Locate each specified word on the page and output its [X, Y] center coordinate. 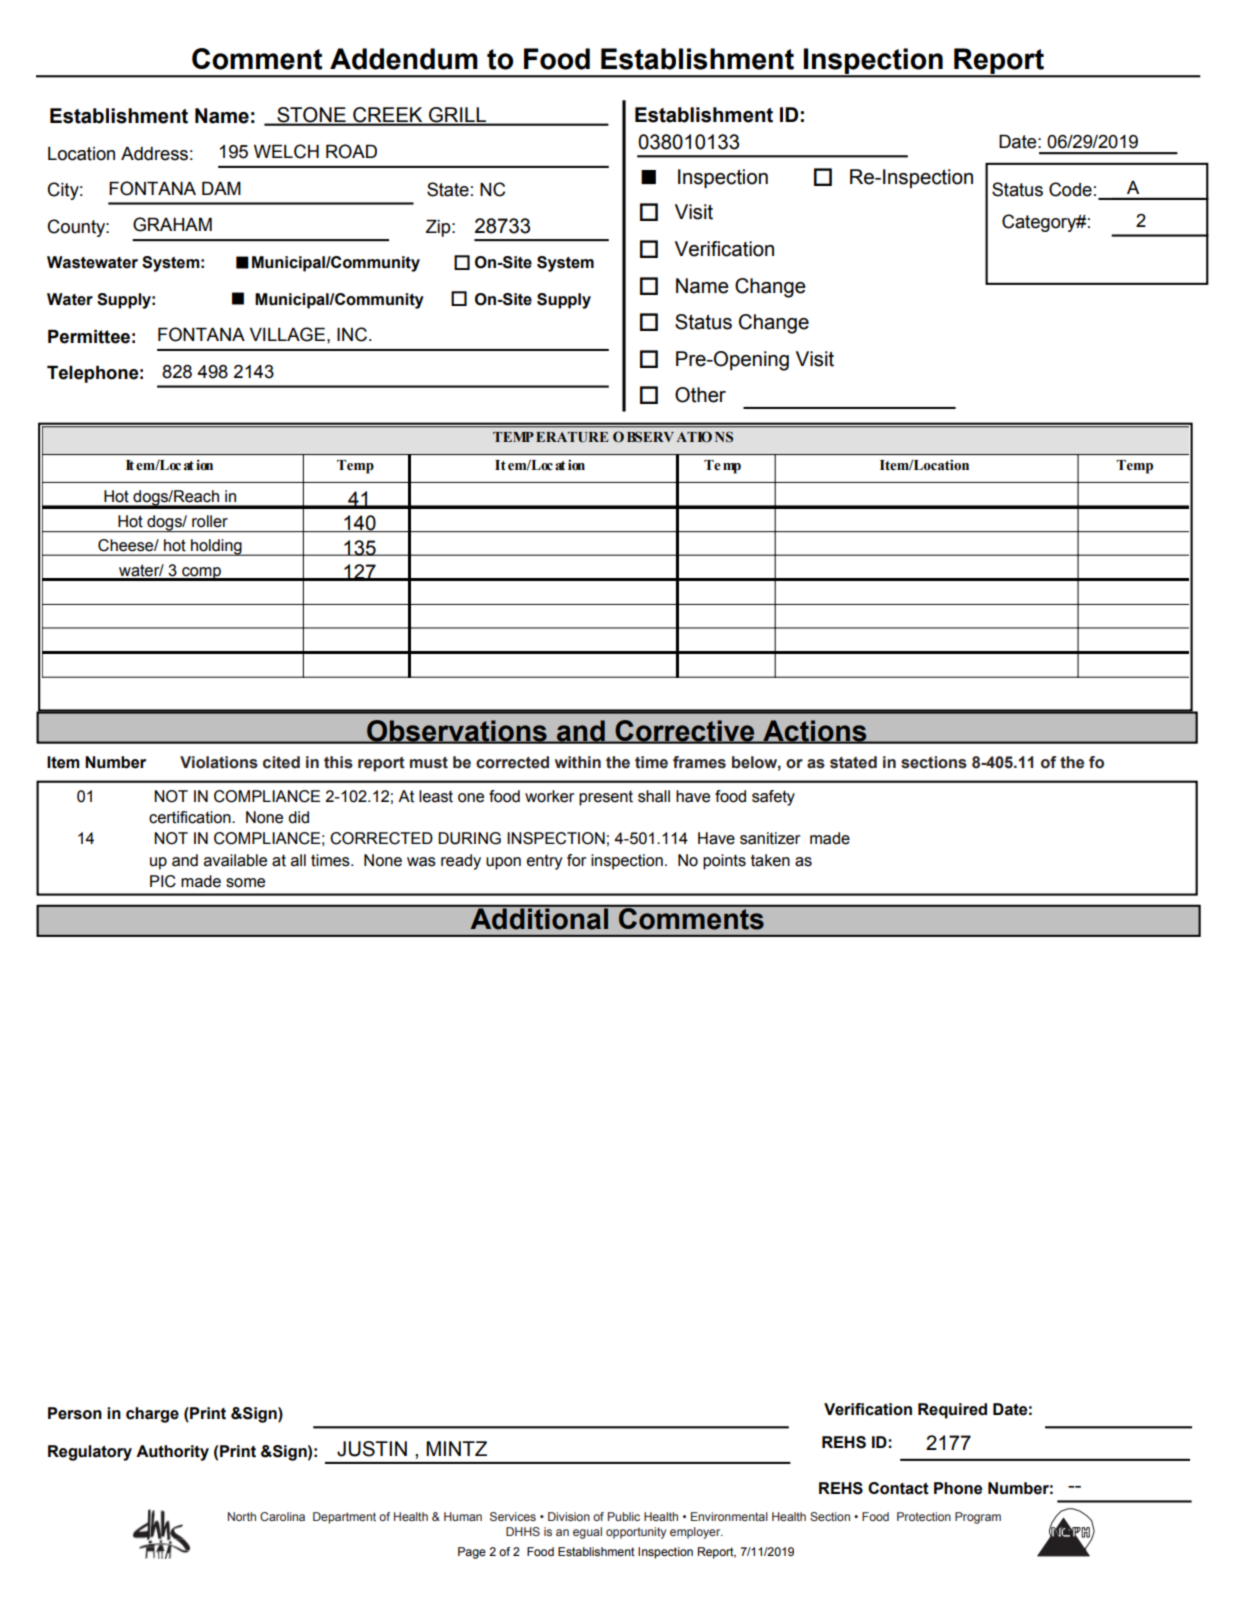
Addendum [404, 59]
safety [773, 798]
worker [549, 796]
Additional [539, 918]
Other [700, 395]
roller [210, 521]
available [235, 860]
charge [152, 1415]
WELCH [286, 151]
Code [1070, 189]
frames [699, 762]
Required [952, 1411]
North [242, 1516]
